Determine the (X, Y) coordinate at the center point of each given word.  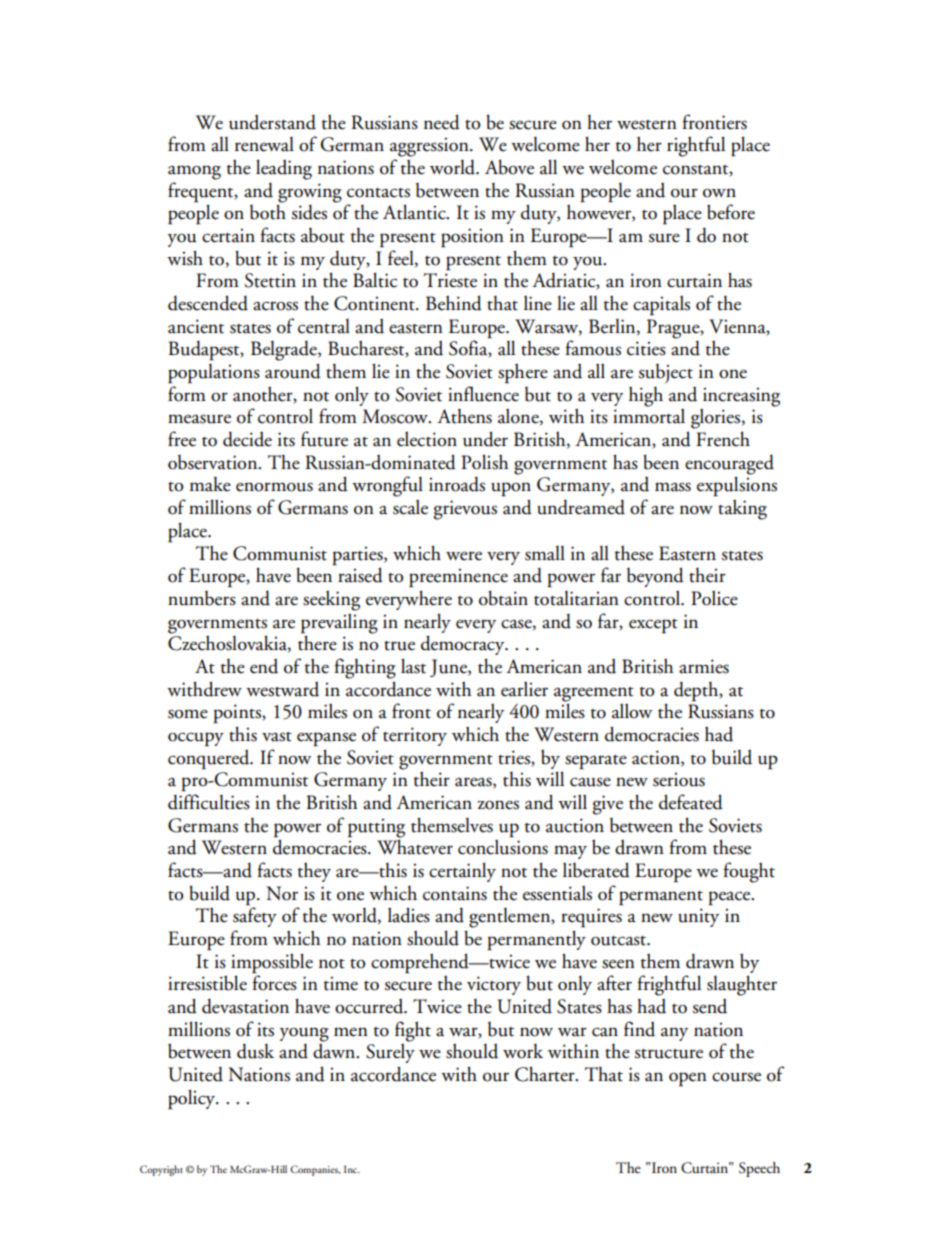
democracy (464, 645)
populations (214, 374)
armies (704, 666)
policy (193, 1099)
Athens (464, 416)
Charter (546, 1074)
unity (698, 917)
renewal (264, 144)
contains (455, 893)
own (719, 193)
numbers (202, 598)
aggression (430, 147)
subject (666, 374)
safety (255, 916)
